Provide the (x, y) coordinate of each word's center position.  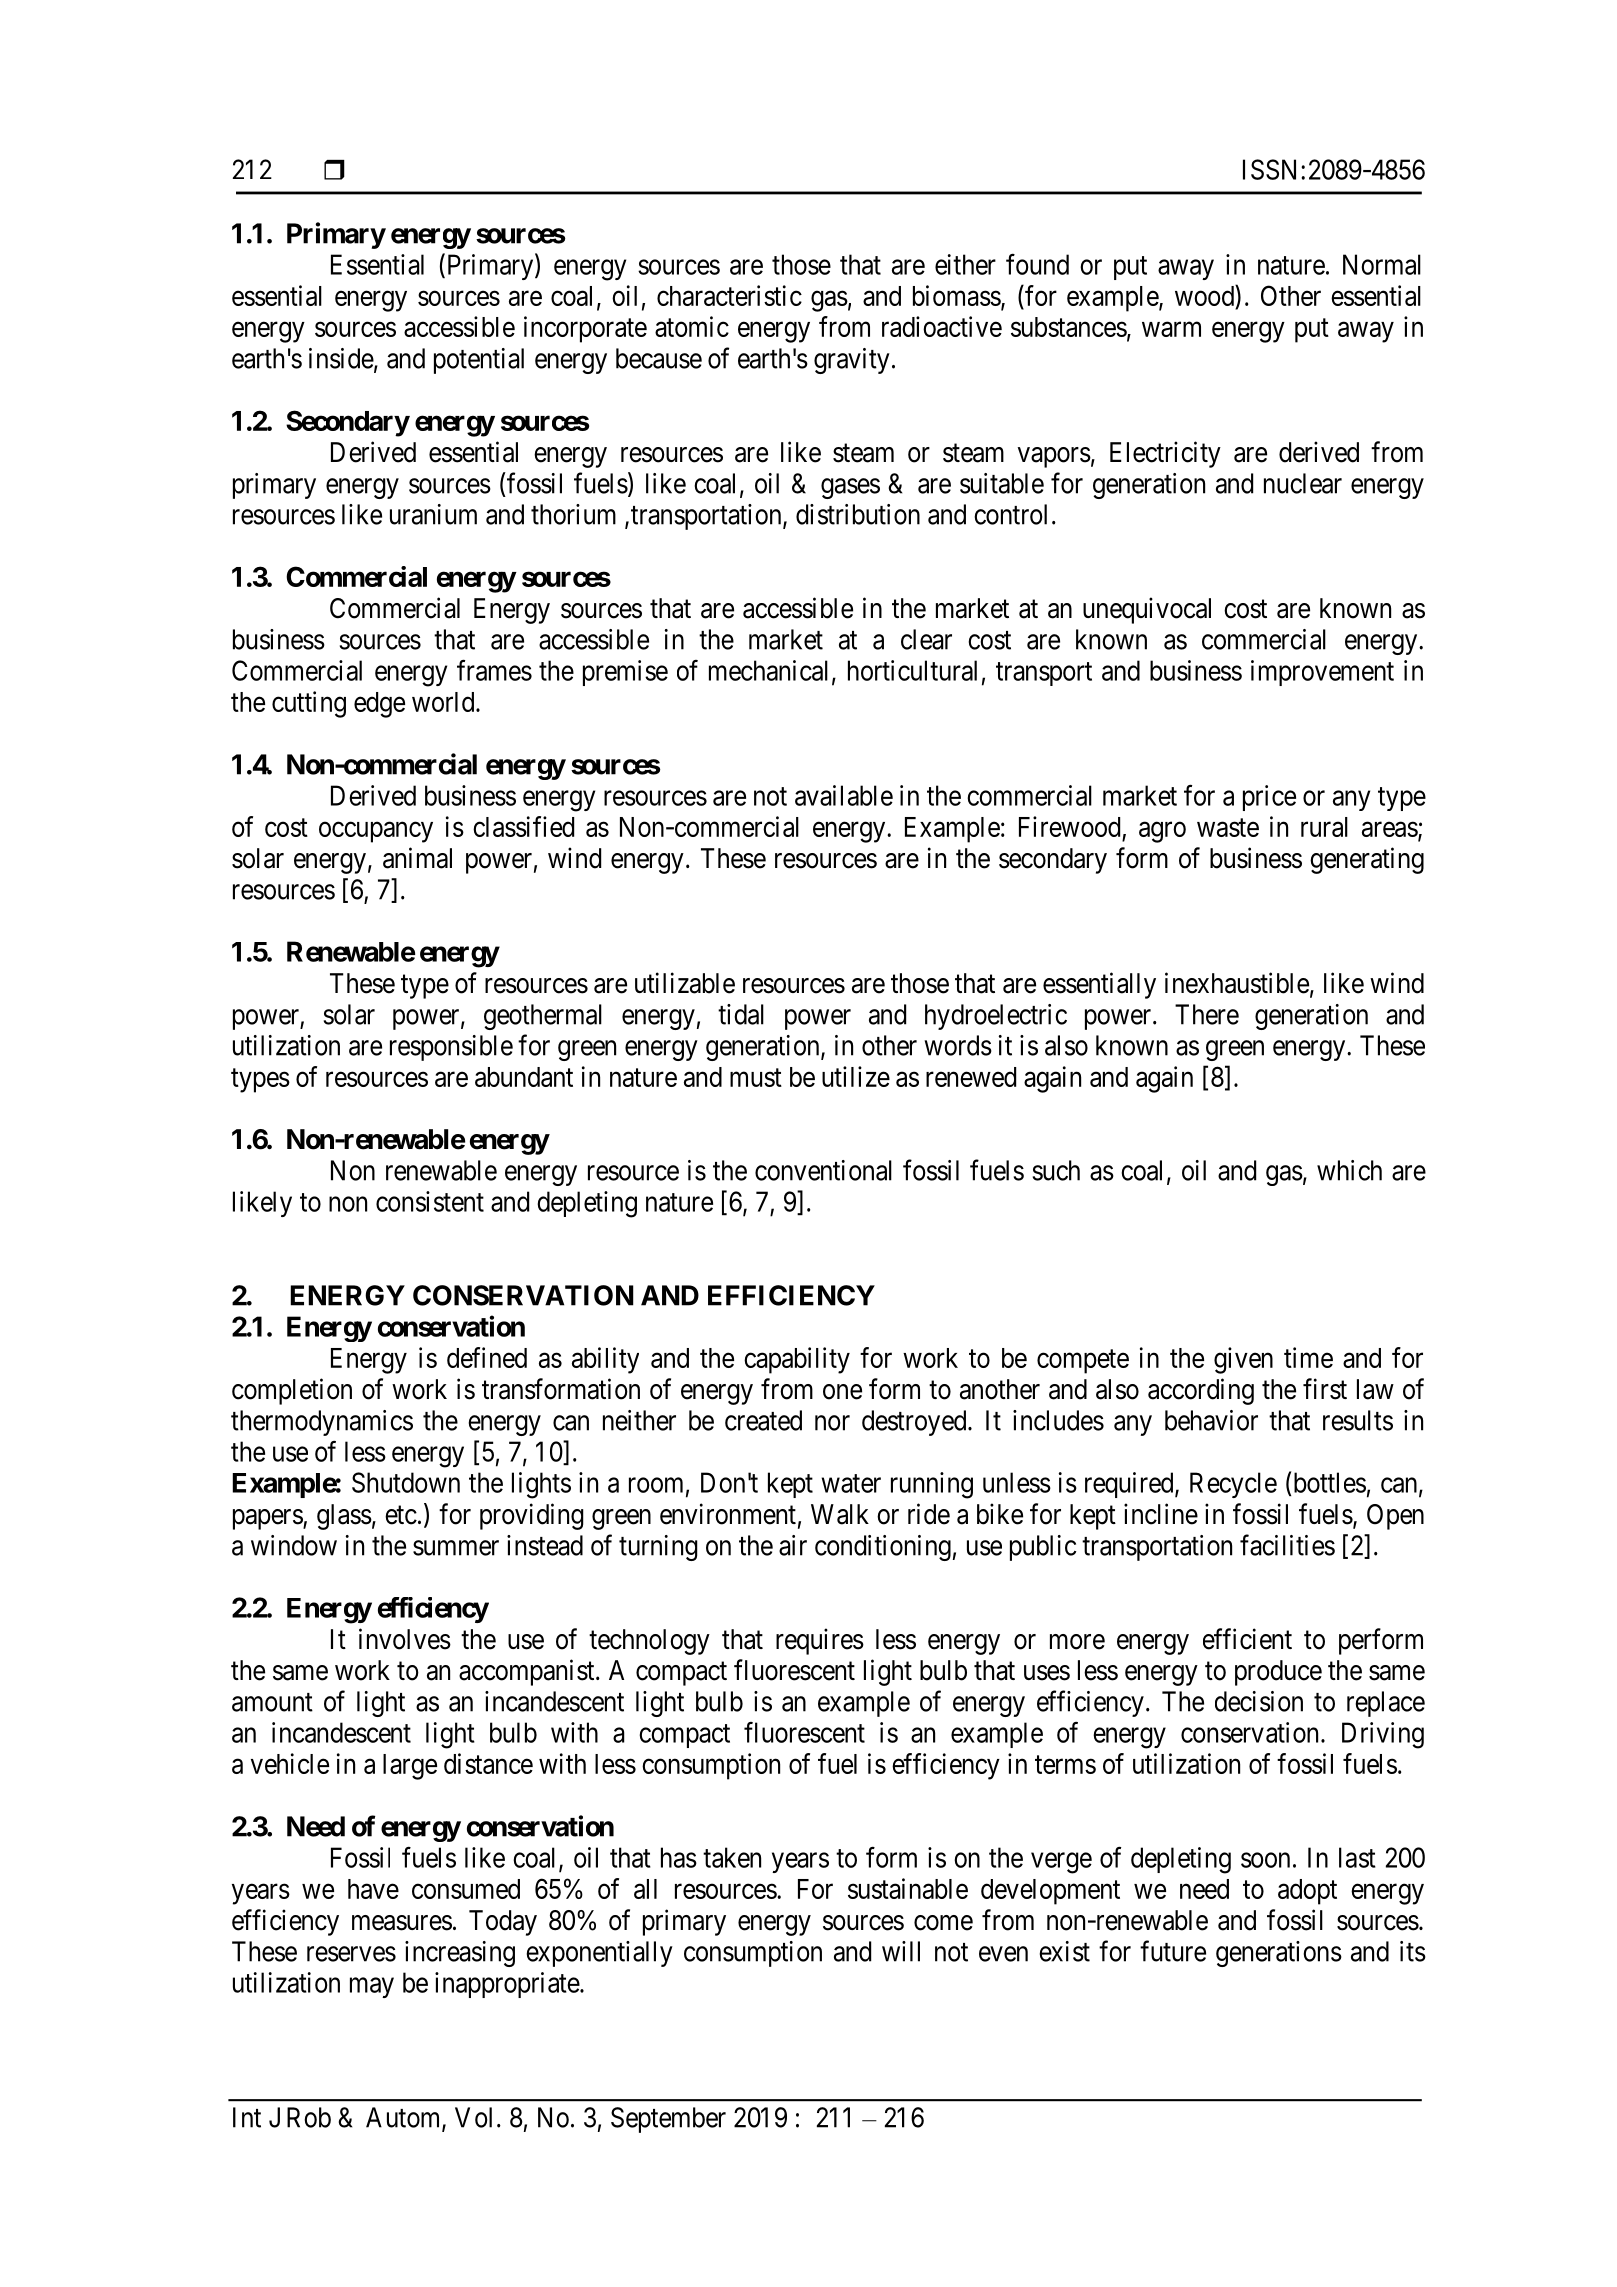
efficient (1247, 1639)
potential (479, 361)
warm (1171, 329)
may (372, 1988)
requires (820, 1641)
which (1349, 1170)
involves (405, 1639)
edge (379, 705)
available (844, 795)
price (1269, 798)
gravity (852, 361)
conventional (823, 1170)
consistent (430, 1201)
